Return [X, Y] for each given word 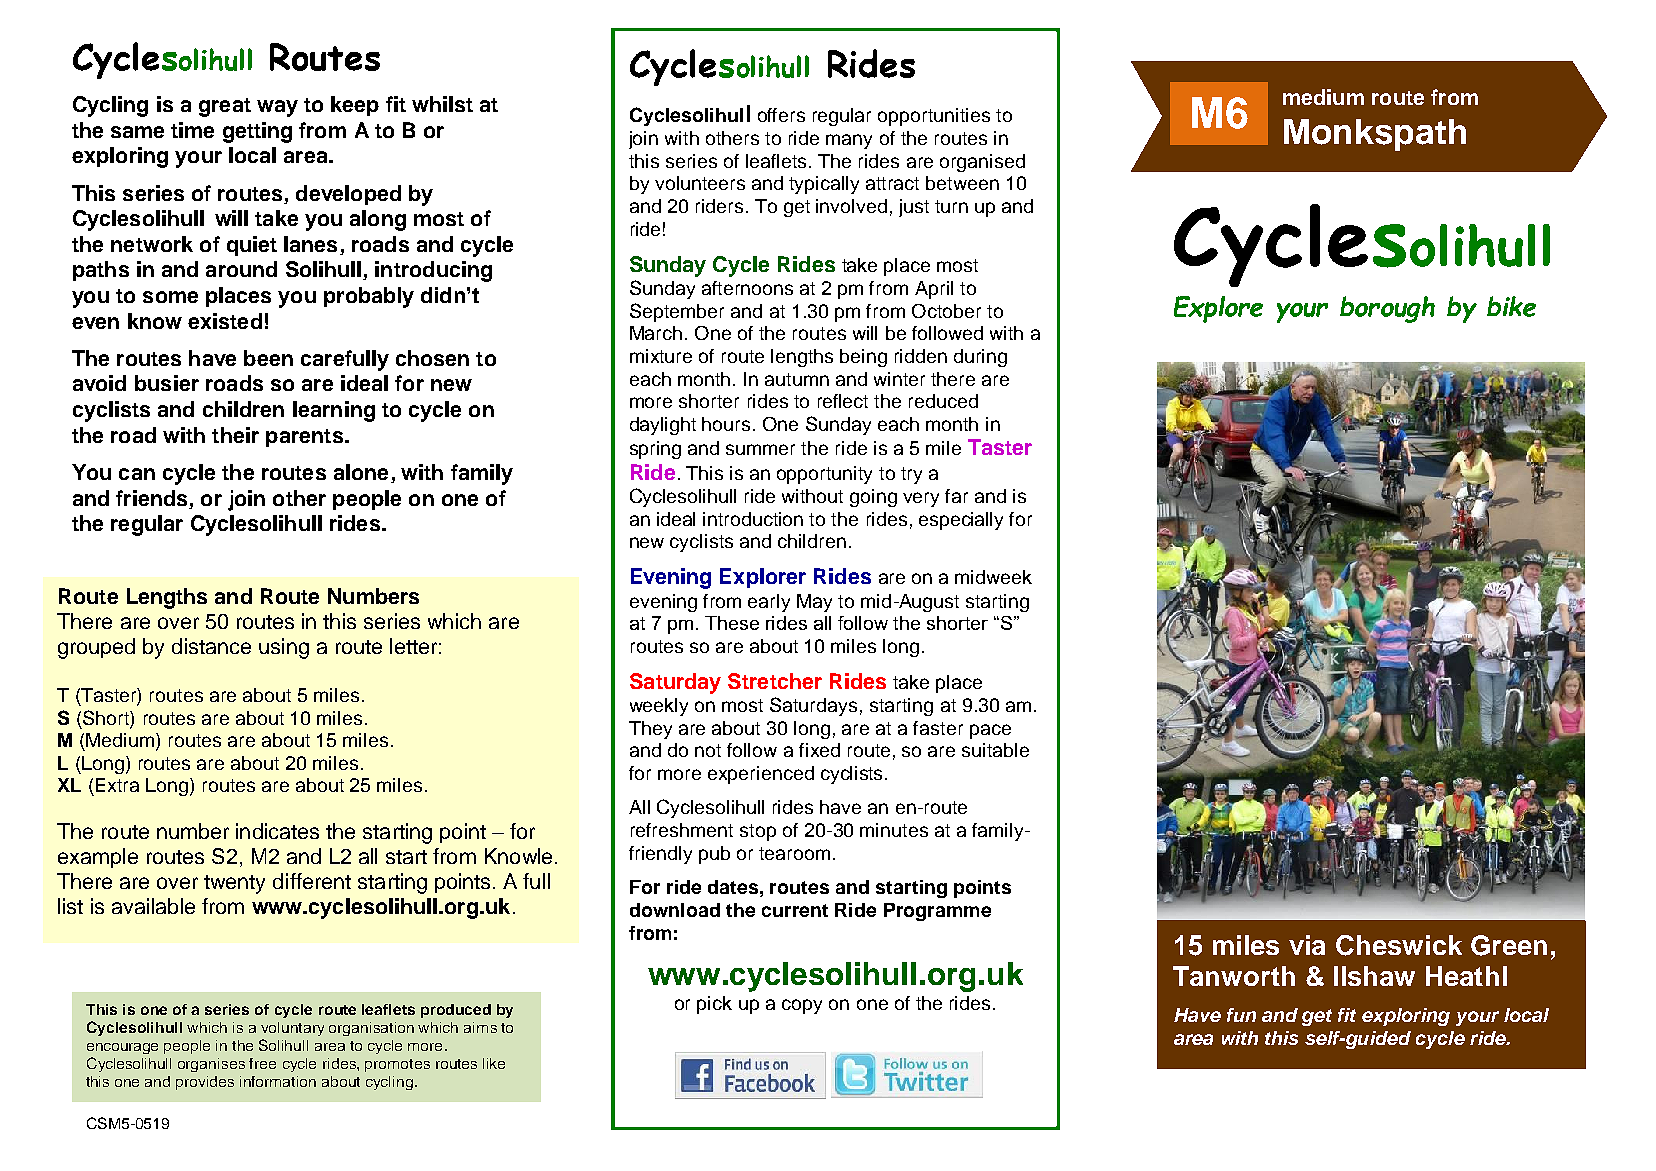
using [284, 648]
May [814, 603]
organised [982, 163]
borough [1387, 309]
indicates [277, 831]
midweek [993, 577]
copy [802, 1006]
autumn [797, 379]
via [1307, 945]
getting [257, 132]
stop [758, 832]
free [262, 1063]
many [849, 141]
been [268, 358]
